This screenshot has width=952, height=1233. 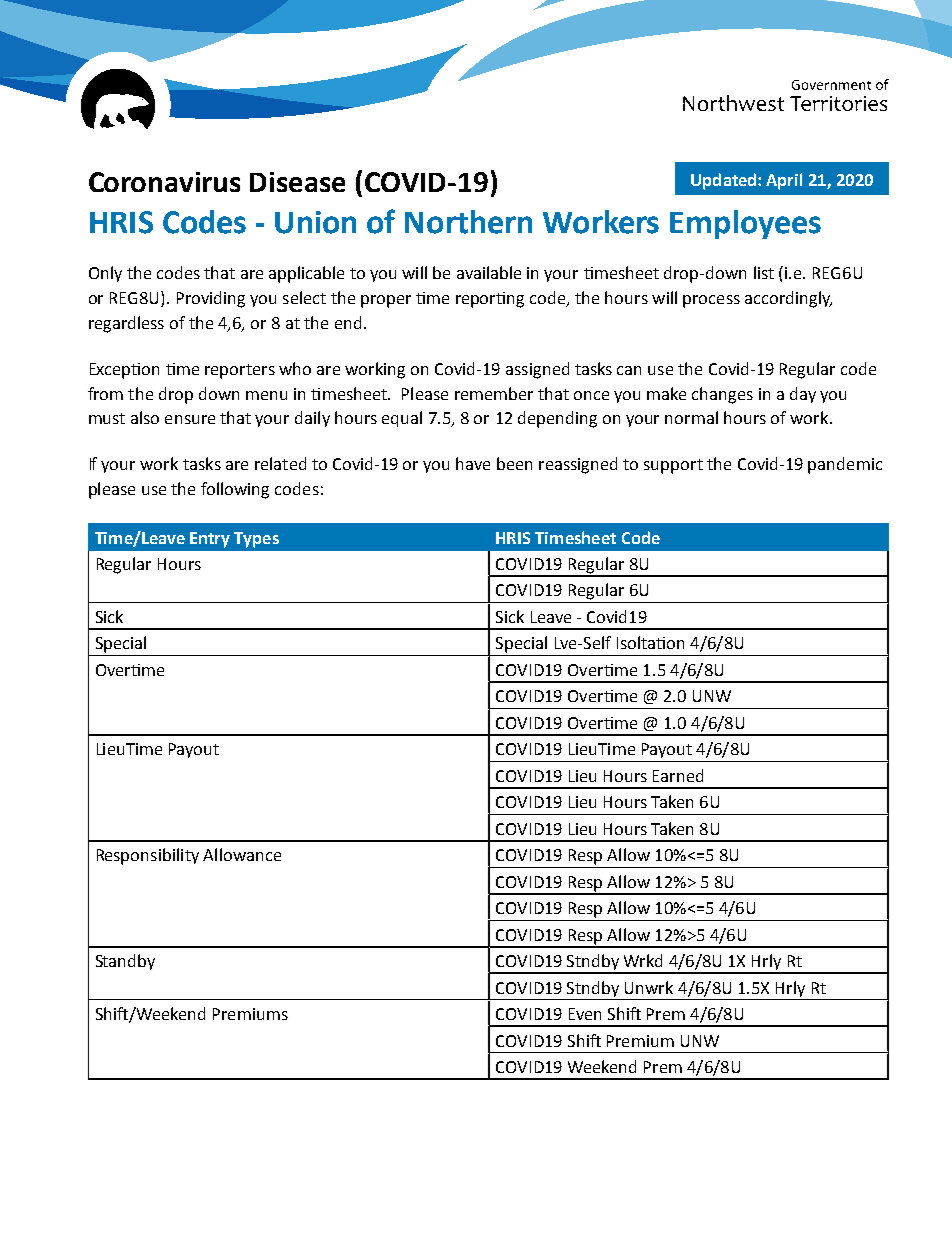 I want to click on Employees, so click(x=745, y=224).
